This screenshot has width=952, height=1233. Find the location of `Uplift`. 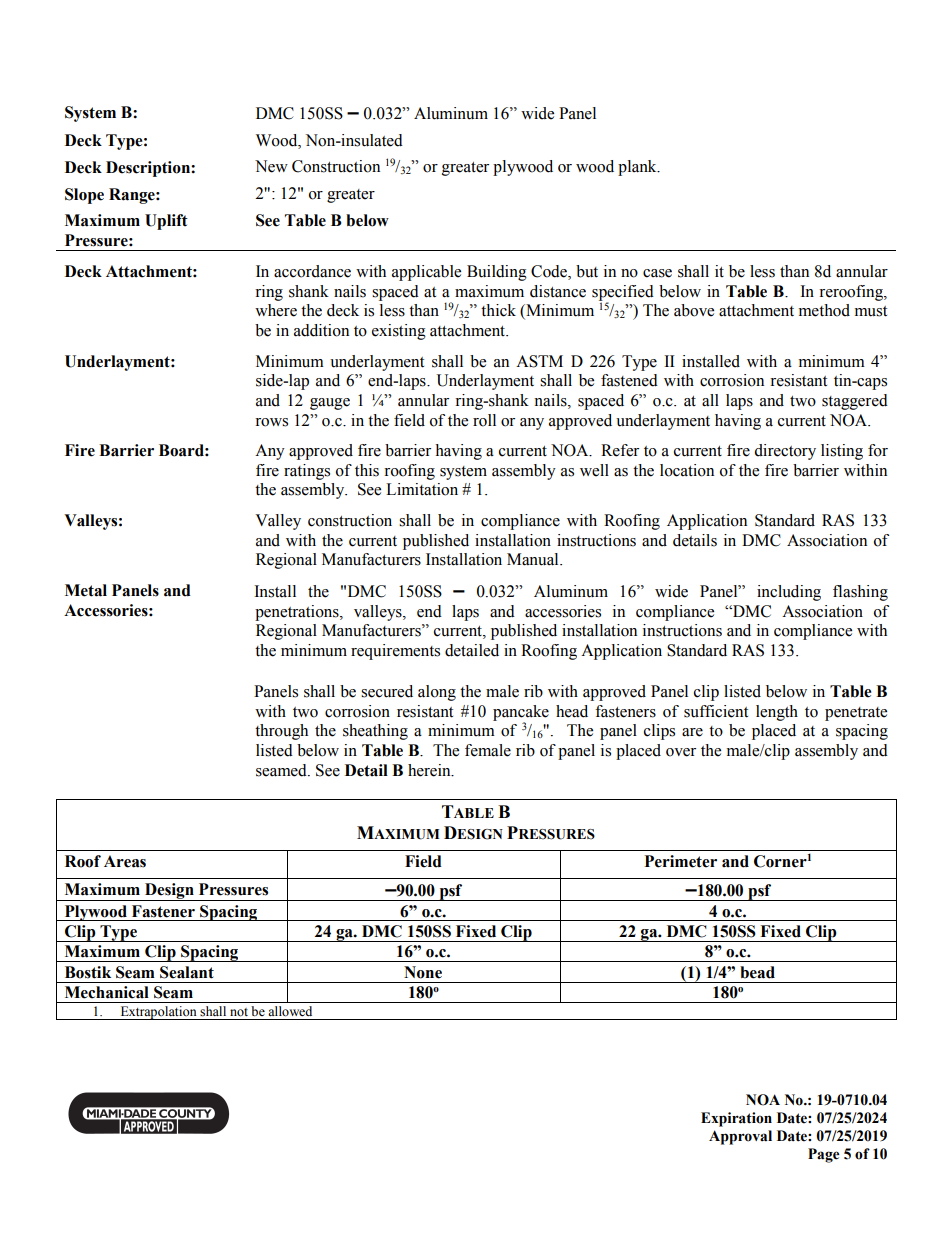

Uplift is located at coordinates (166, 222).
